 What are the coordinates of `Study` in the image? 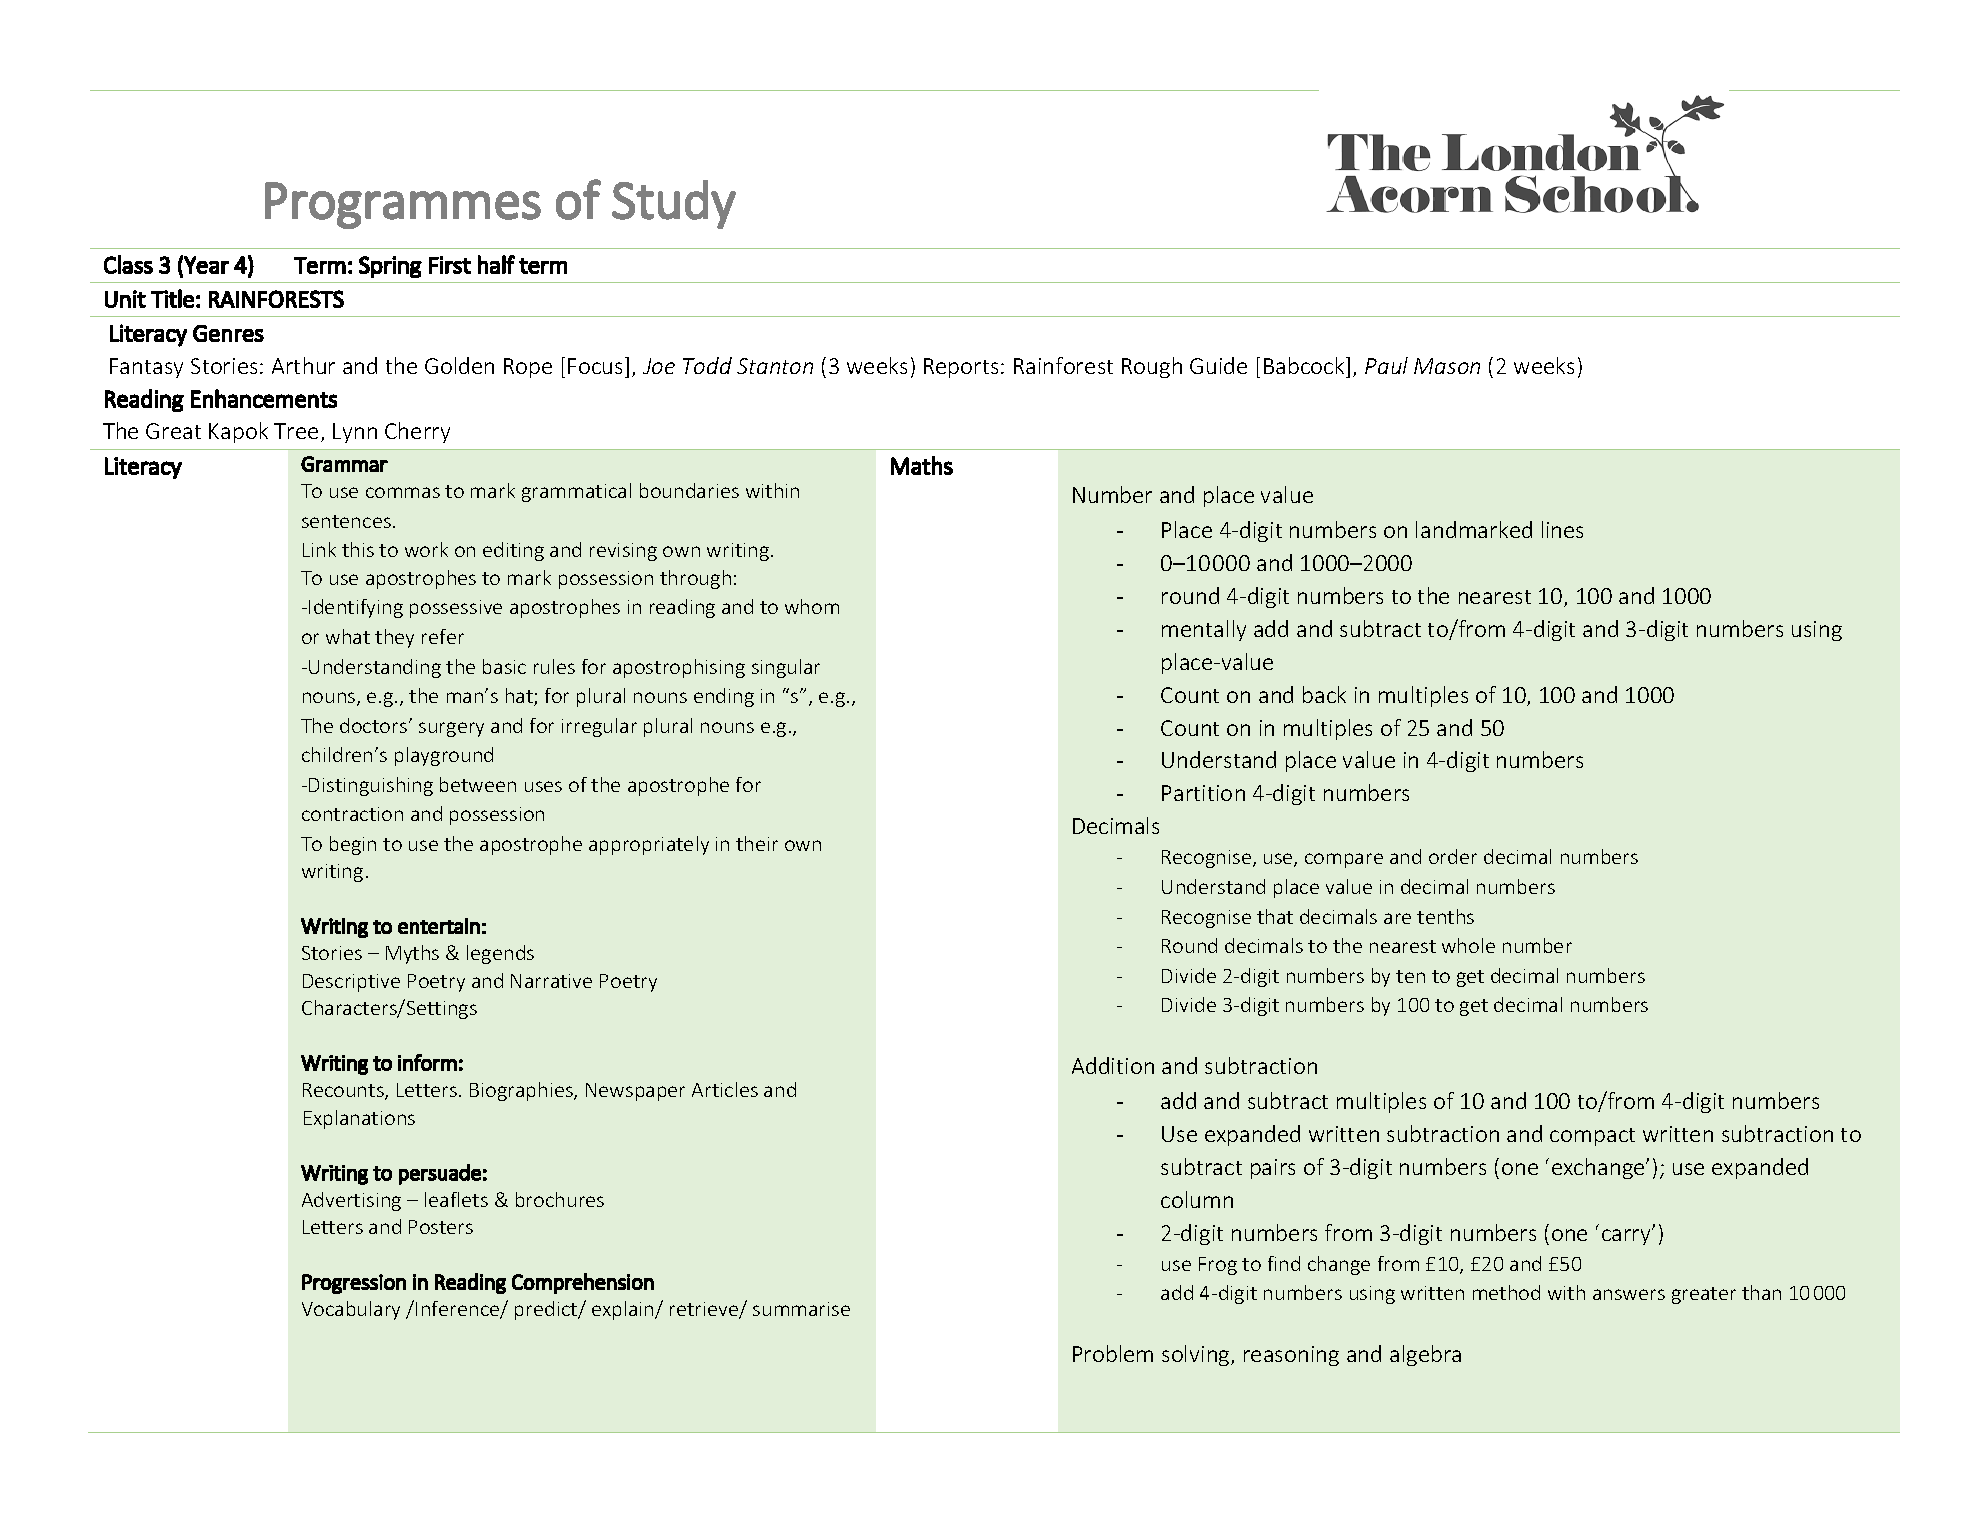 It's located at (674, 204).
